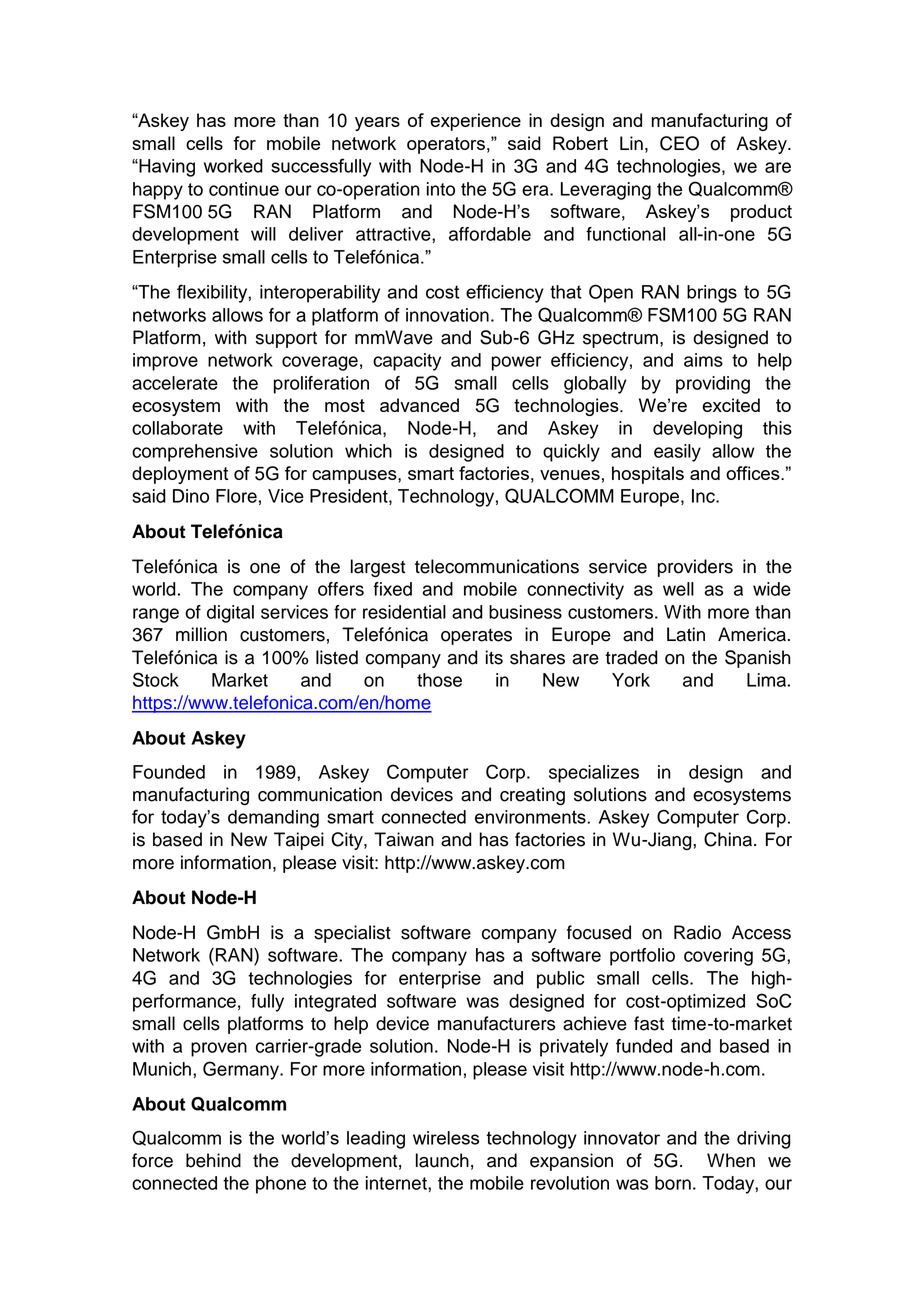 The width and height of the document is (924, 1308). What do you see at coordinates (233, 166) in the document?
I see `worked` at bounding box center [233, 166].
